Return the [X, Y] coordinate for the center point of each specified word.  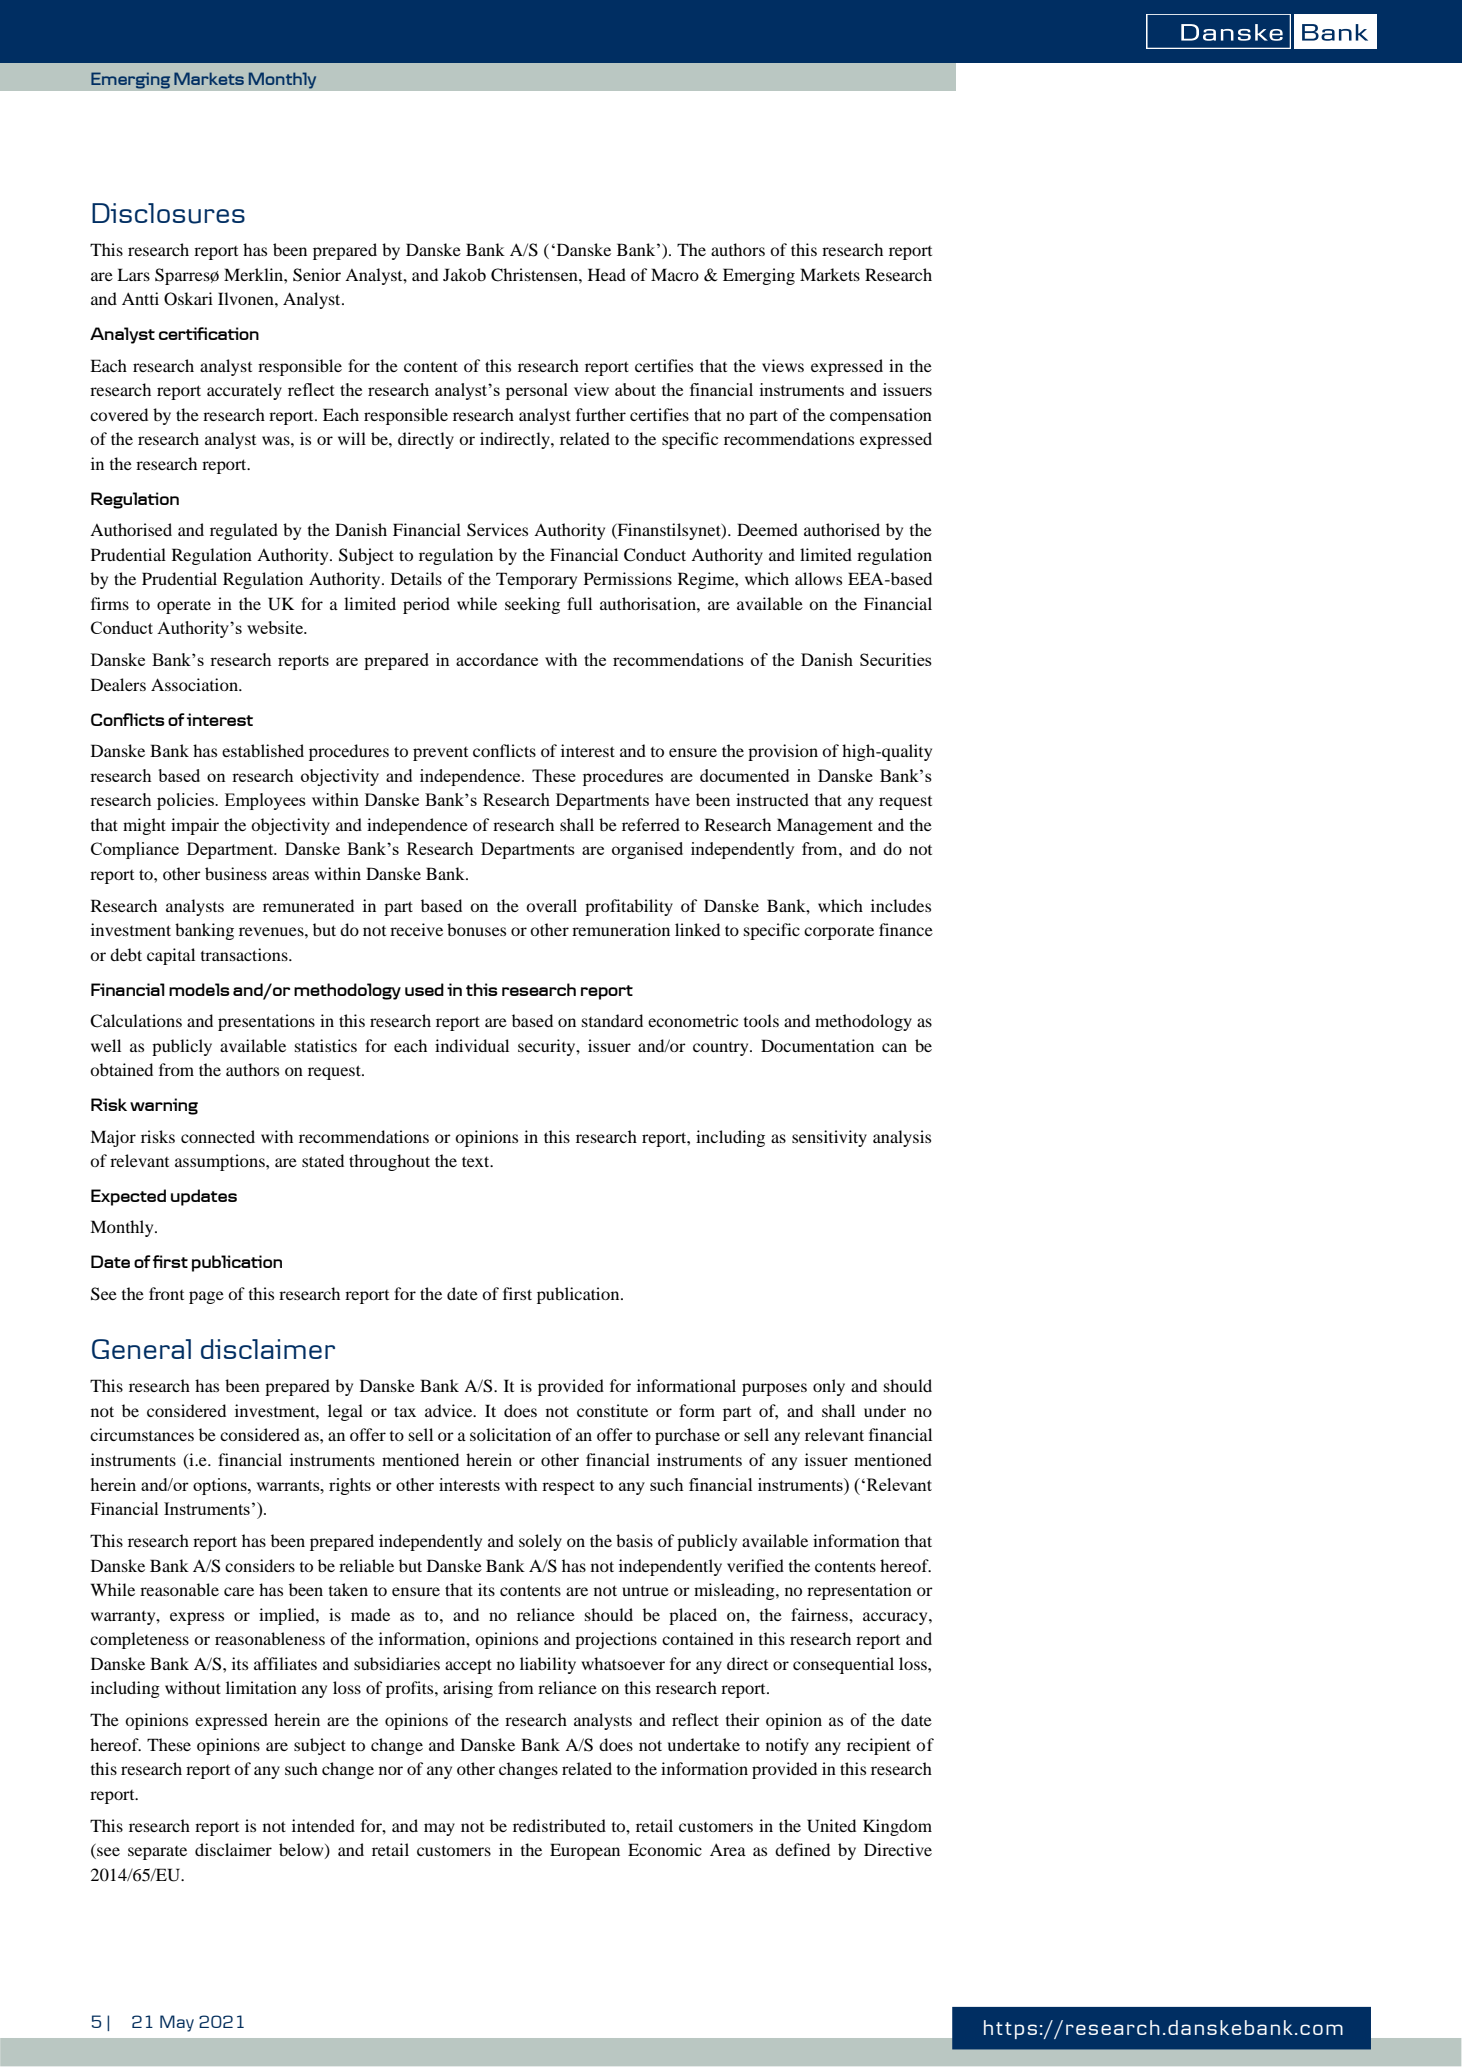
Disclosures [168, 213]
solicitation [510, 1434]
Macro [675, 274]
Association [195, 684]
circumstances [142, 1434]
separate [157, 1853]
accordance [497, 659]
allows [818, 578]
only [829, 1387]
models [199, 989]
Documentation [817, 1045]
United [831, 1826]
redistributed [559, 1825]
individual [472, 1045]
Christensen [535, 275]
